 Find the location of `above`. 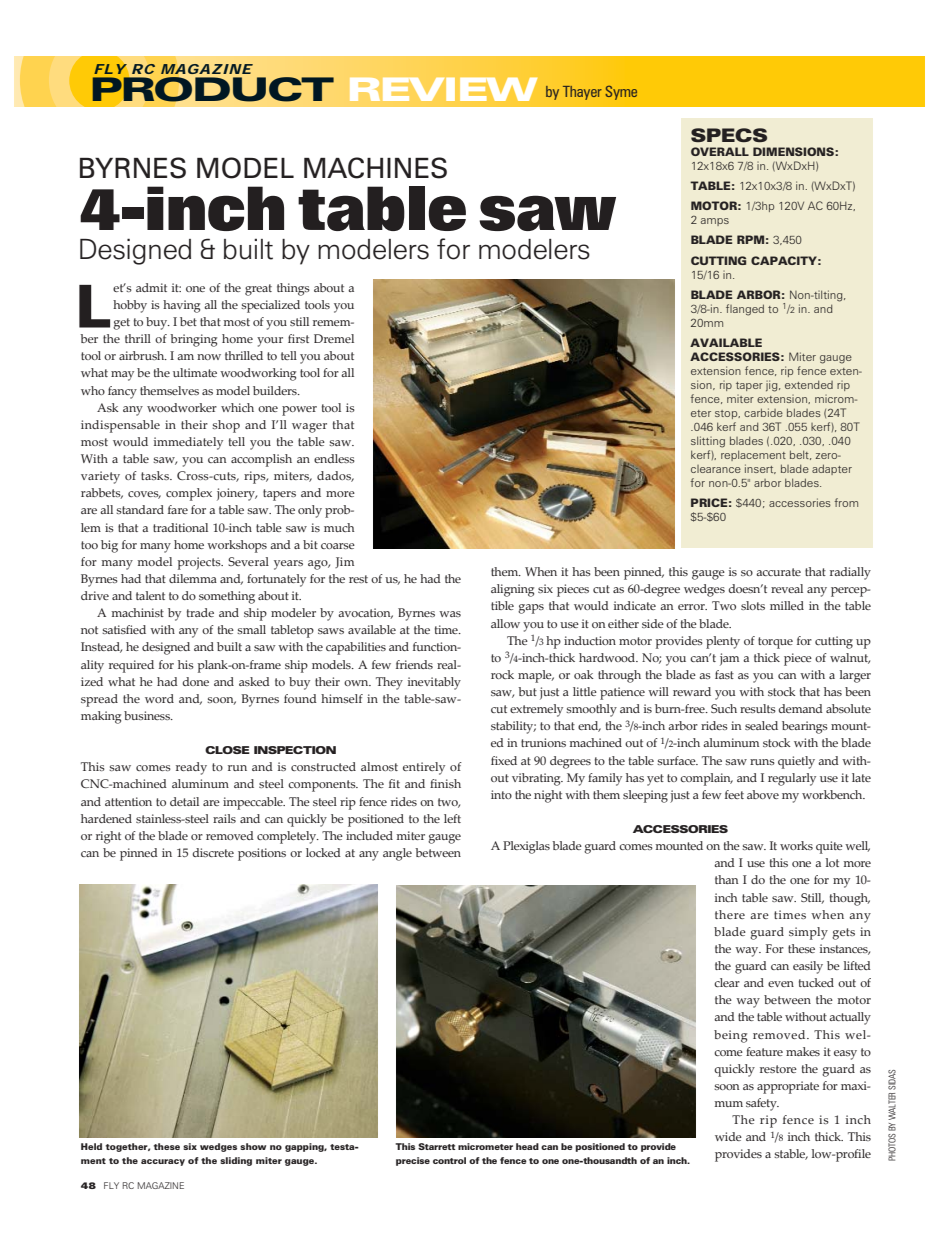

above is located at coordinates (763, 794).
